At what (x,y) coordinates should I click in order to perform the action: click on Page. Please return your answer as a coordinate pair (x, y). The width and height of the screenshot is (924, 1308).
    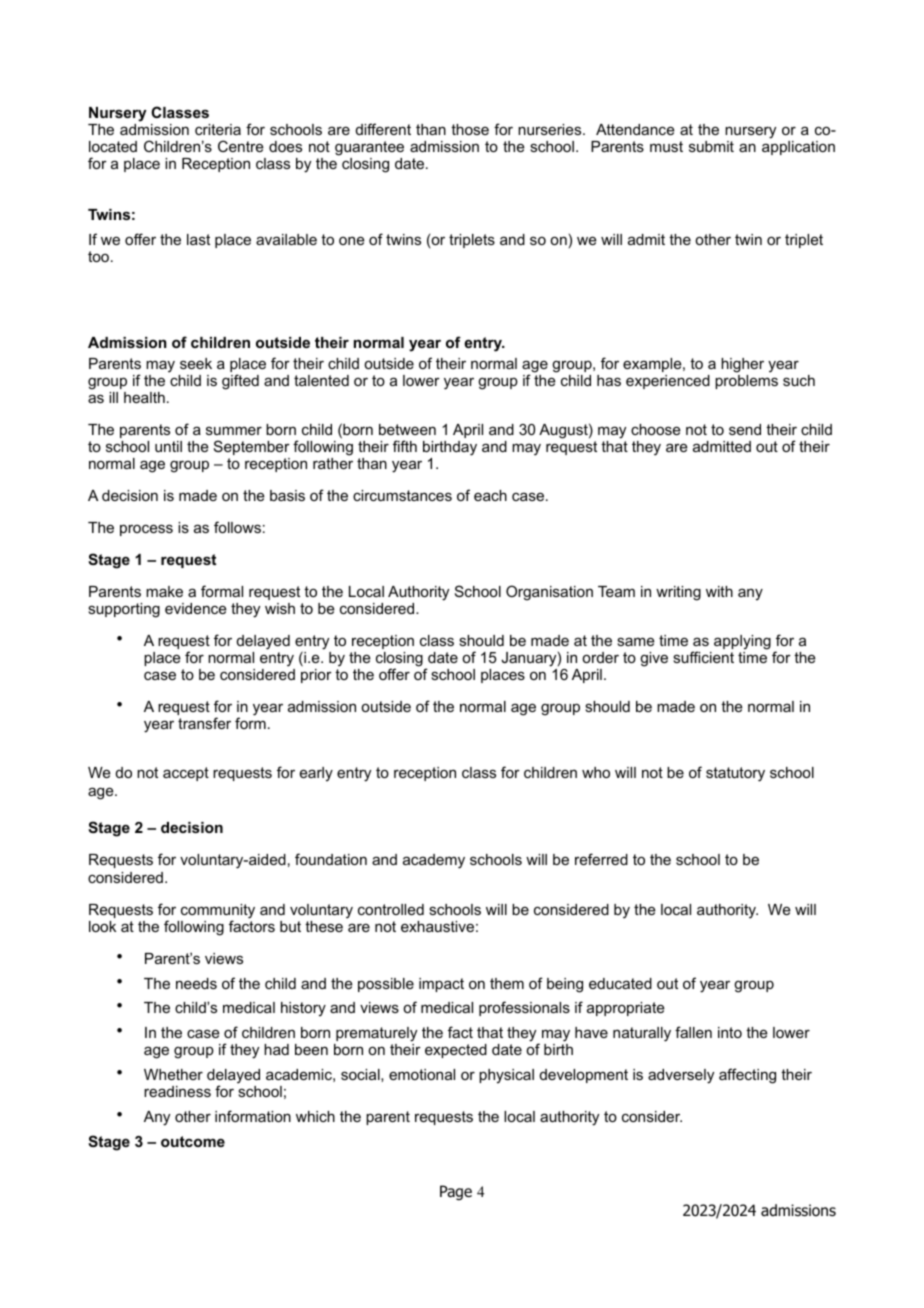
    Looking at the image, I should click on (456, 1192).
